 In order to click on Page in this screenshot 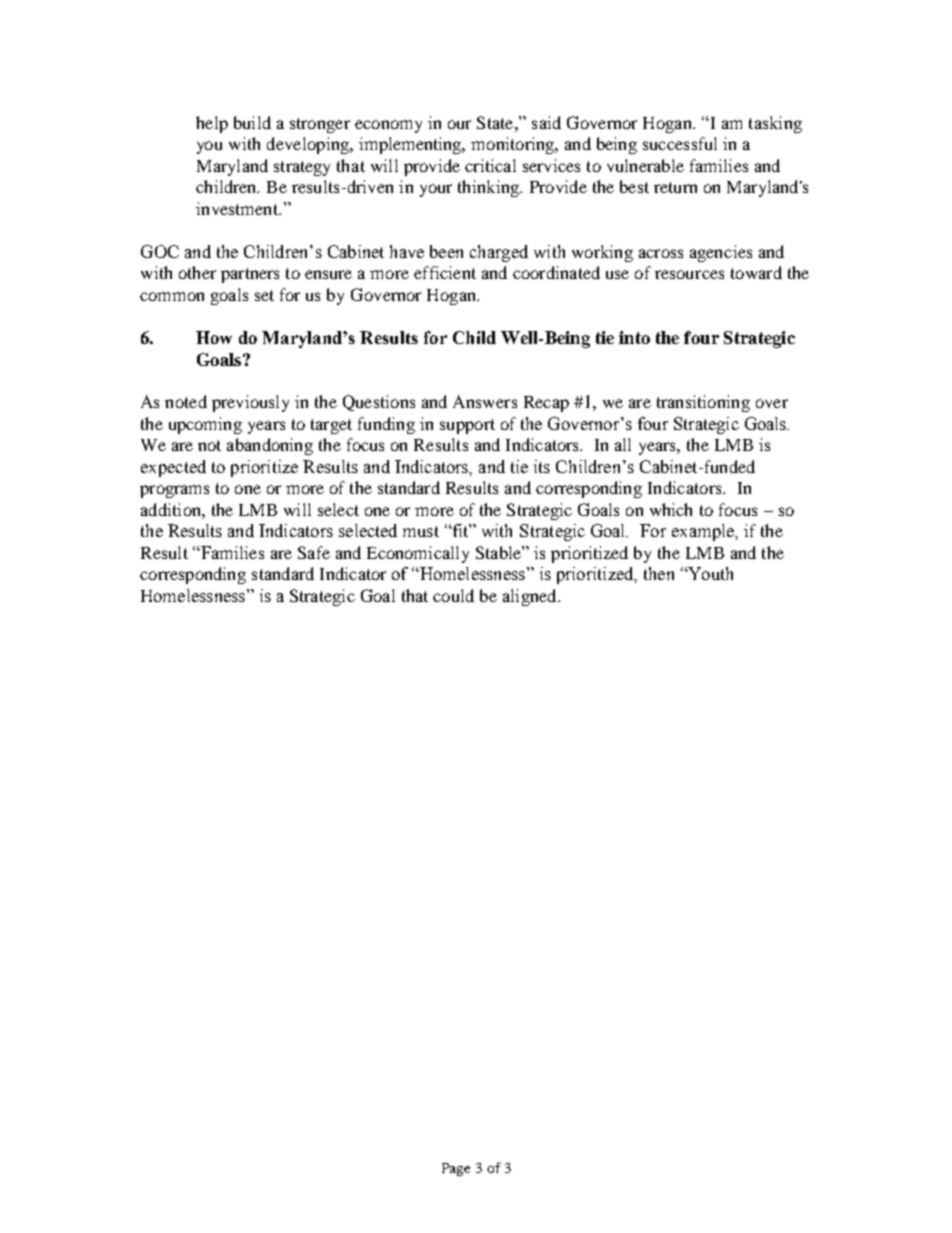, I will do `click(456, 1169)`.
